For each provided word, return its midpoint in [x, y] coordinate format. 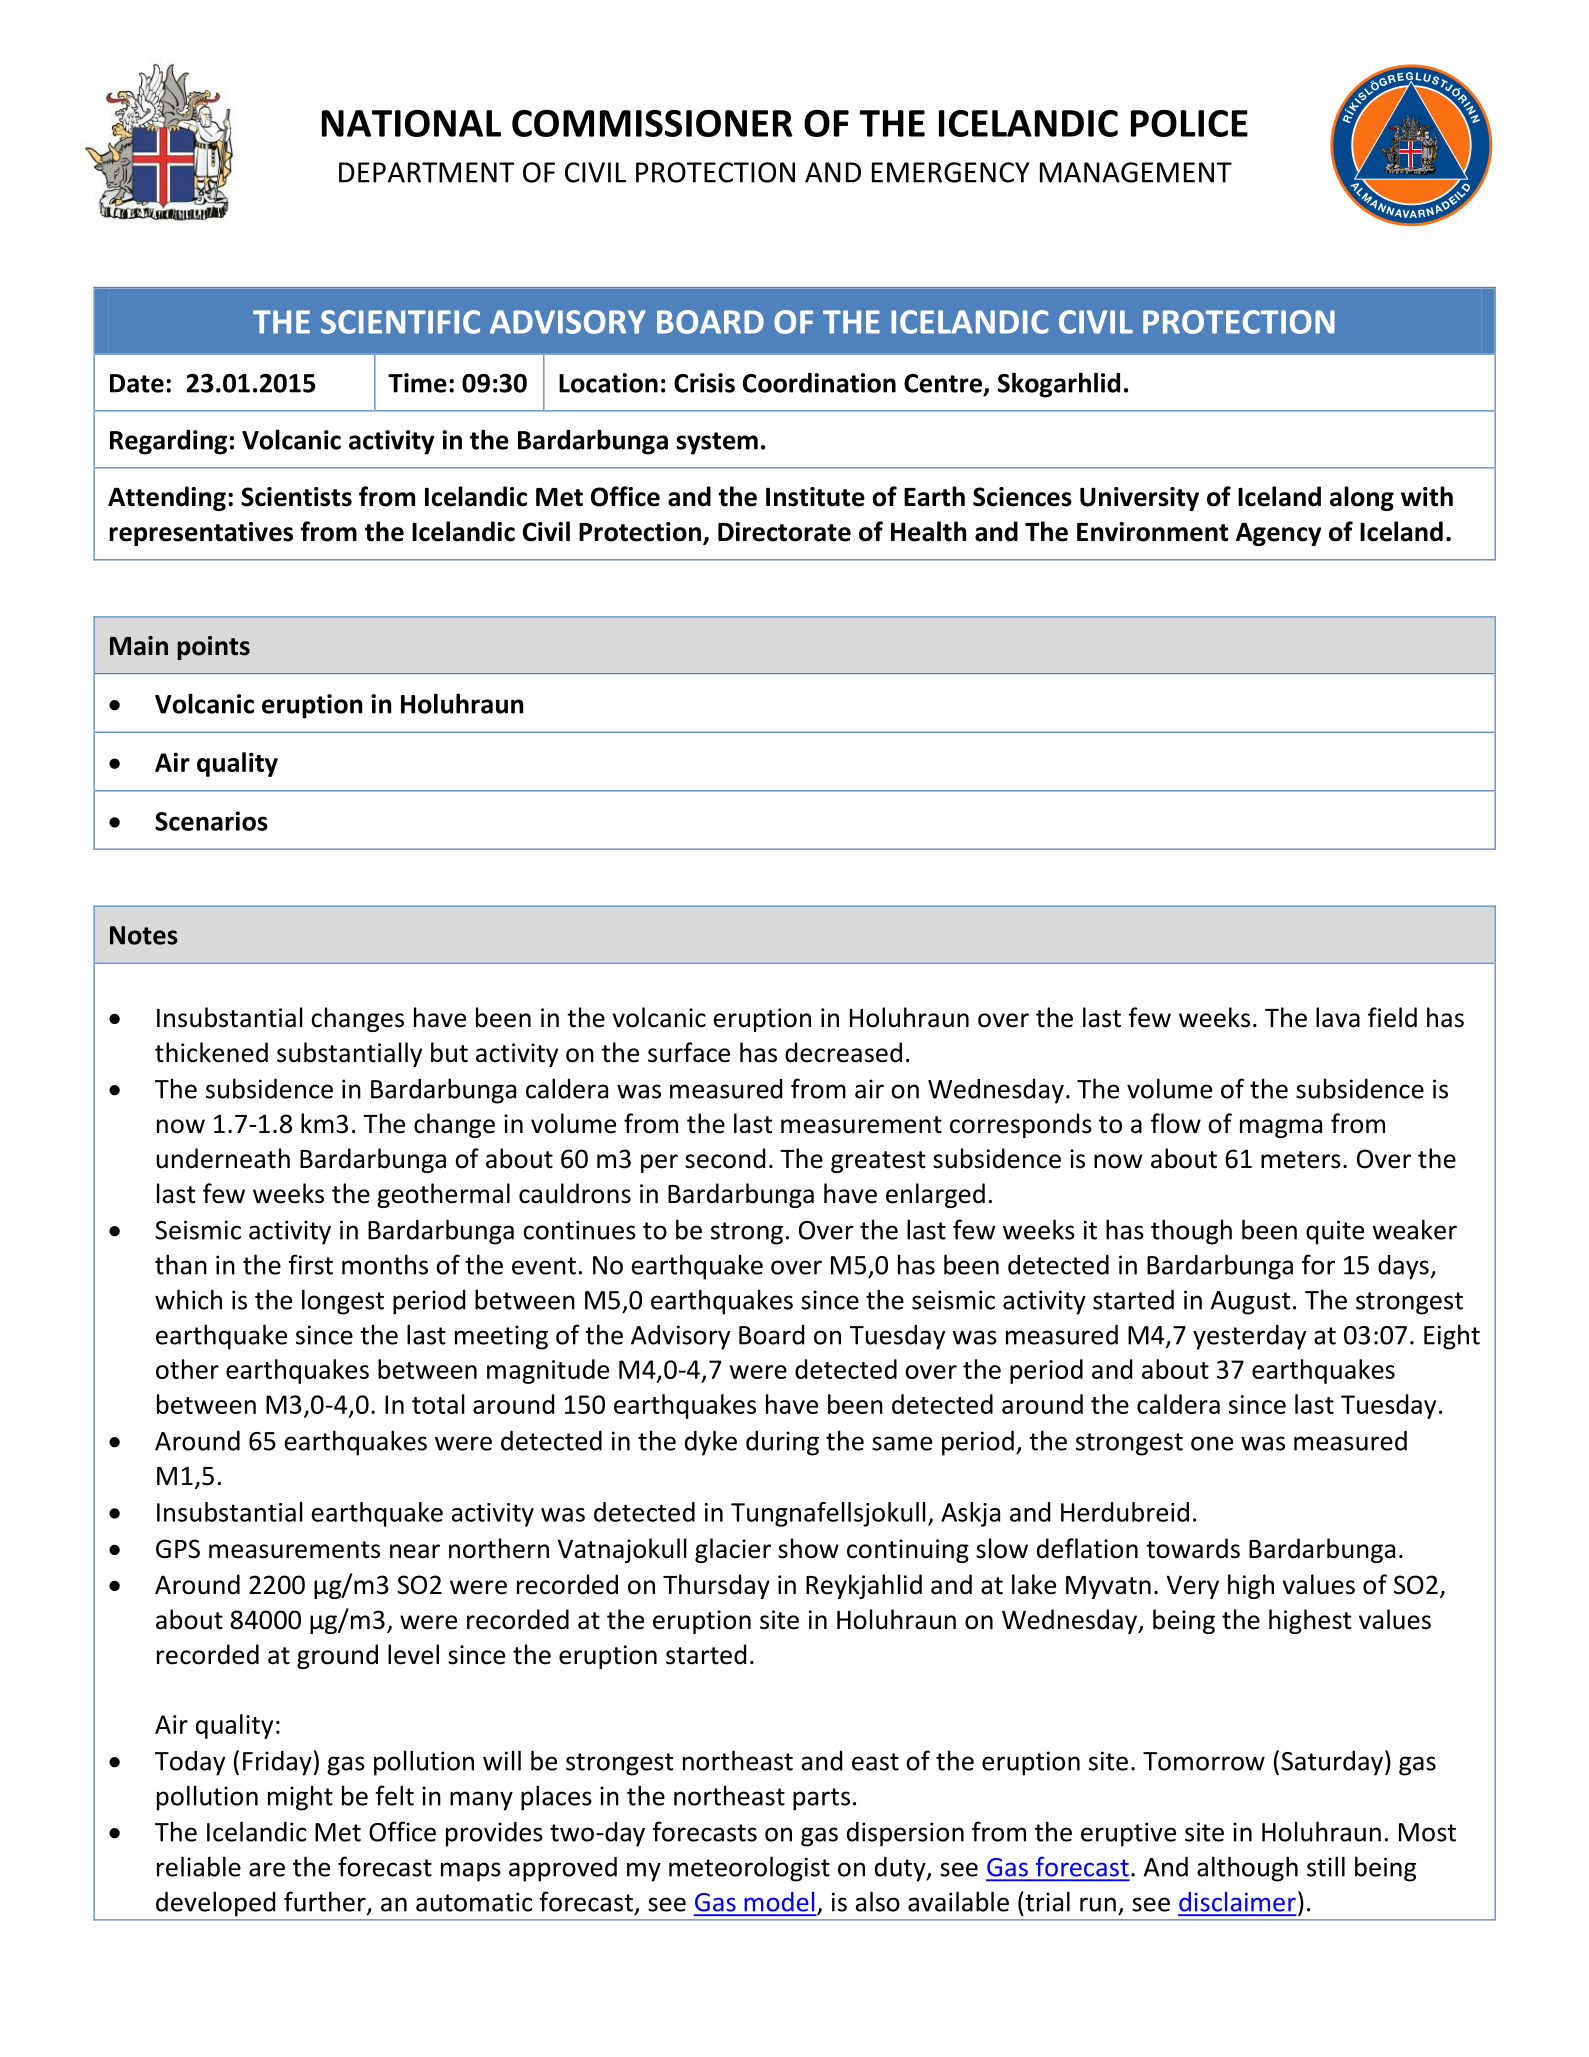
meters [1301, 1160]
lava [1338, 1017]
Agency [1278, 534]
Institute [815, 497]
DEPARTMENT [426, 172]
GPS [178, 1549]
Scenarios [211, 821]
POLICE [1189, 123]
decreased [843, 1052]
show [808, 1548]
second [725, 1158]
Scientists [296, 497]
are [267, 1869]
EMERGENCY [951, 172]
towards [1193, 1548]
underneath [223, 1158]
